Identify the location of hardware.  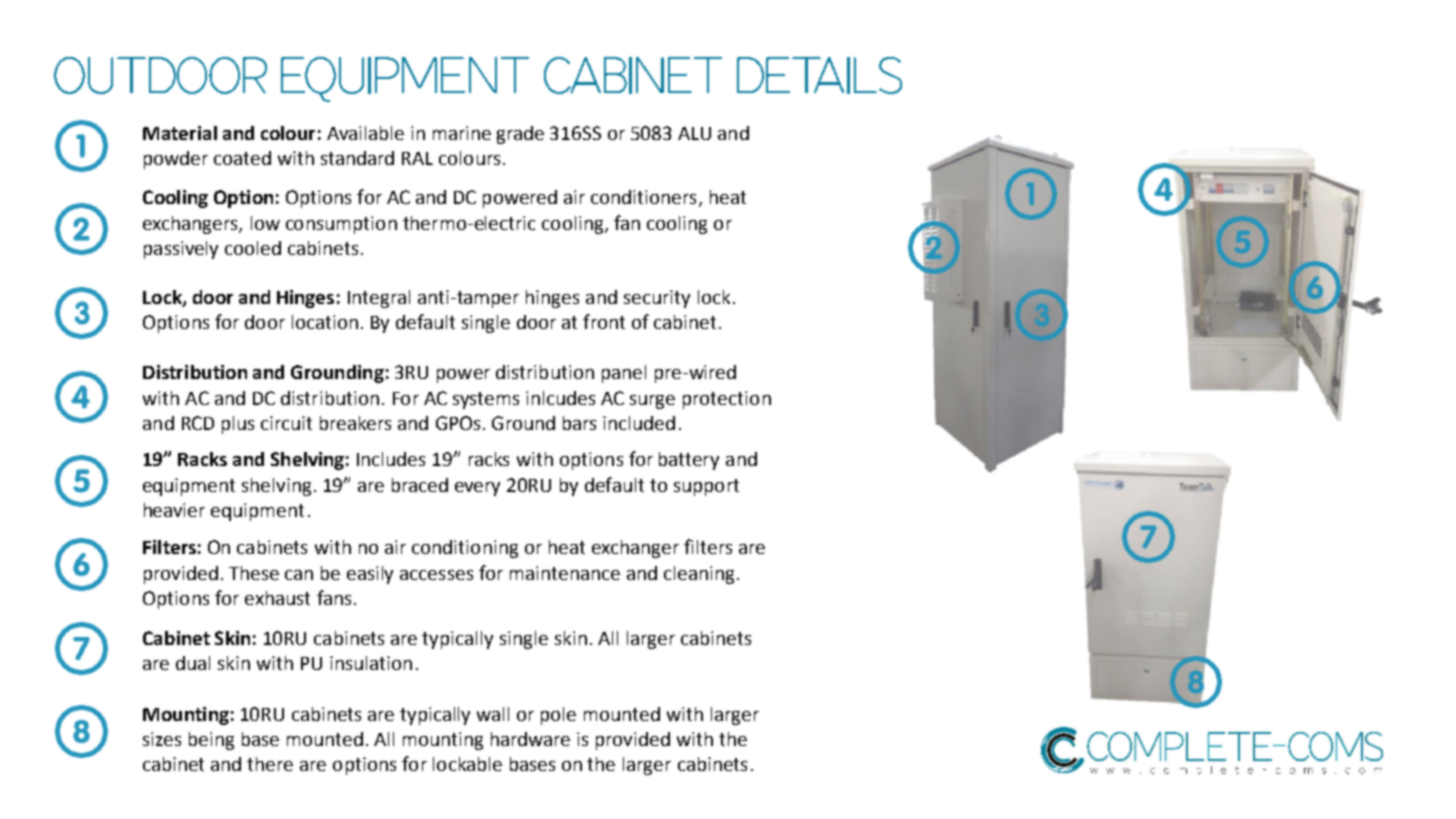
(530, 739).
